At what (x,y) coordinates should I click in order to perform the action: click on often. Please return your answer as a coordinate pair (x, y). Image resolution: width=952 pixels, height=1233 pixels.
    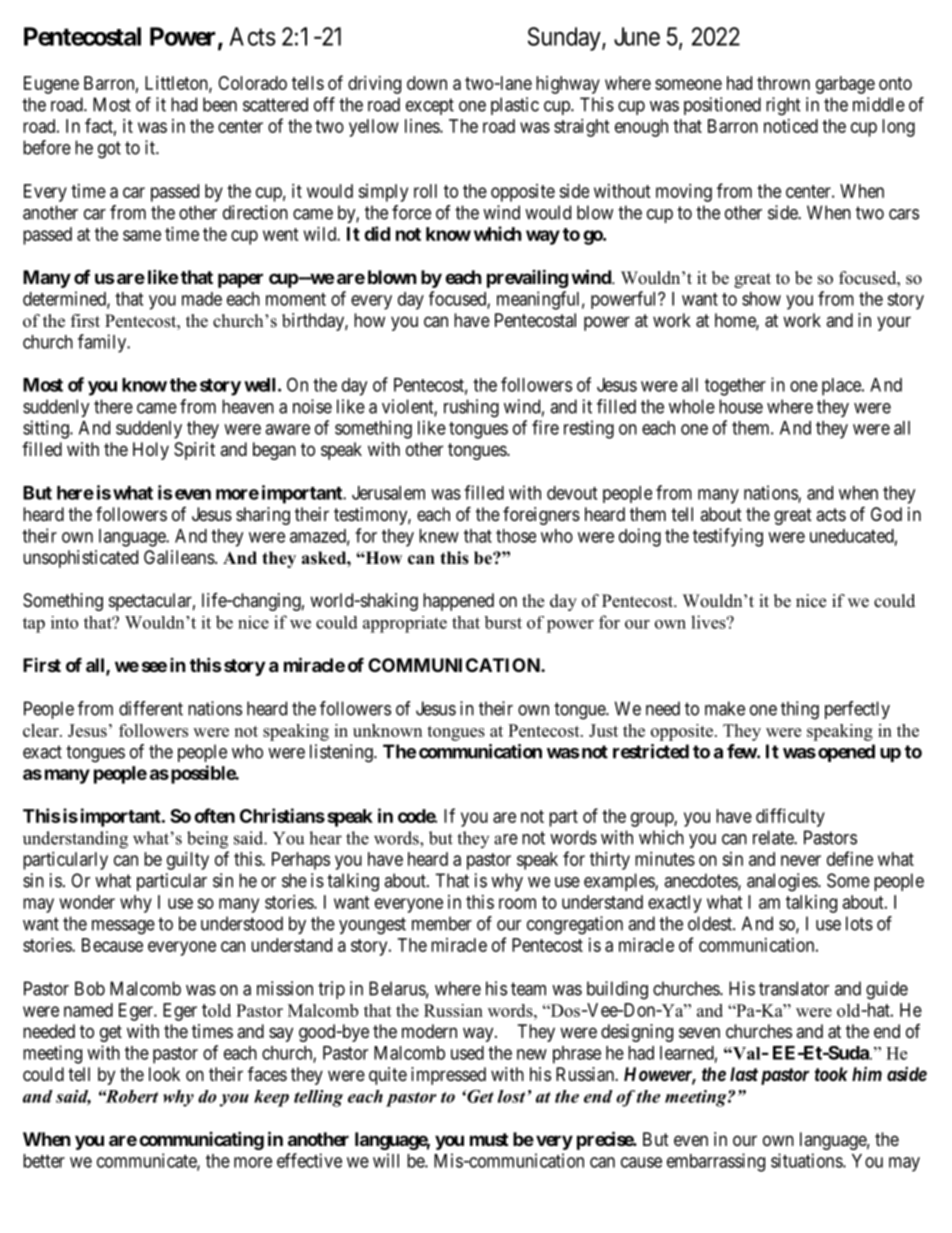
    Looking at the image, I should click on (214, 815).
